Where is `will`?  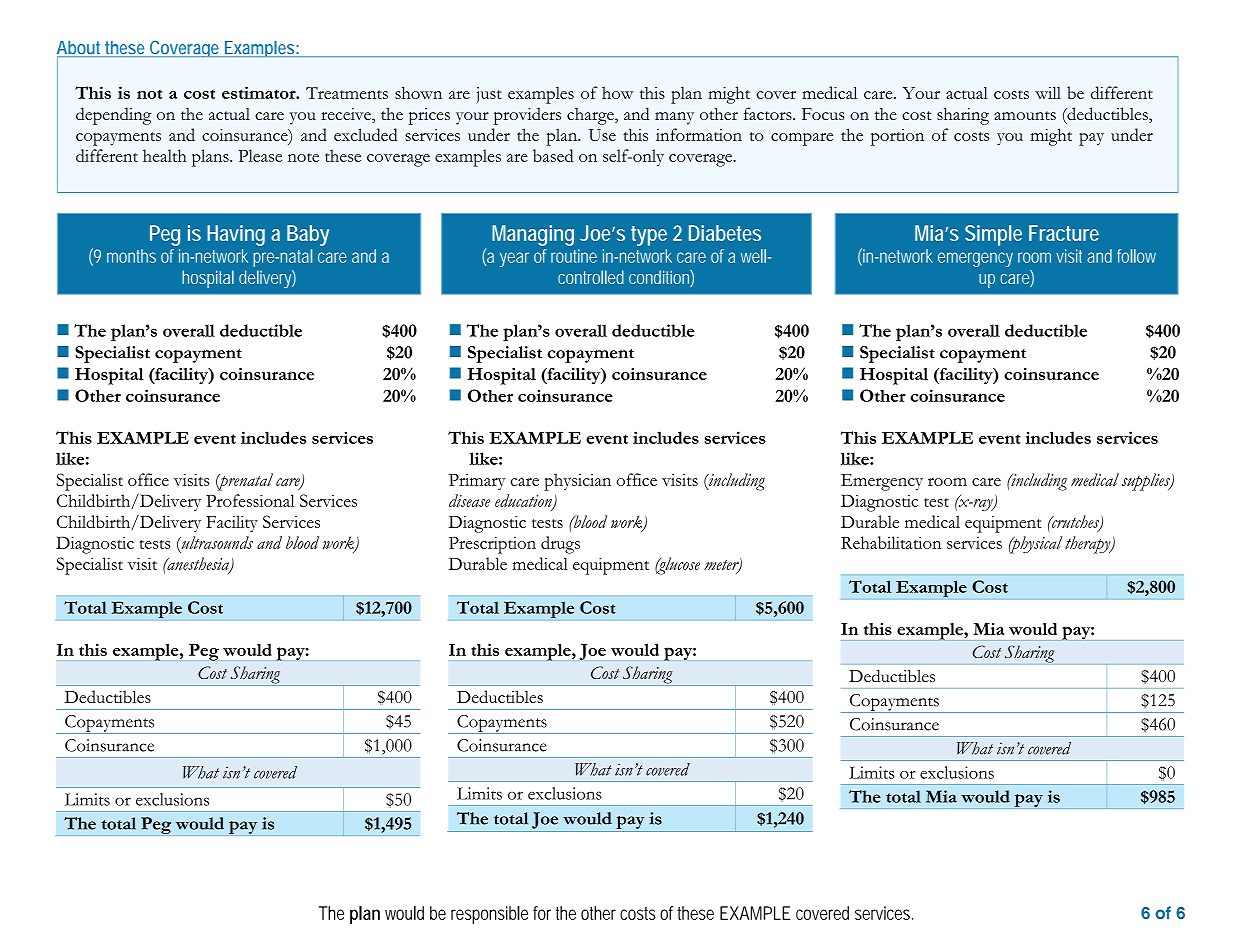
will is located at coordinates (1048, 92).
